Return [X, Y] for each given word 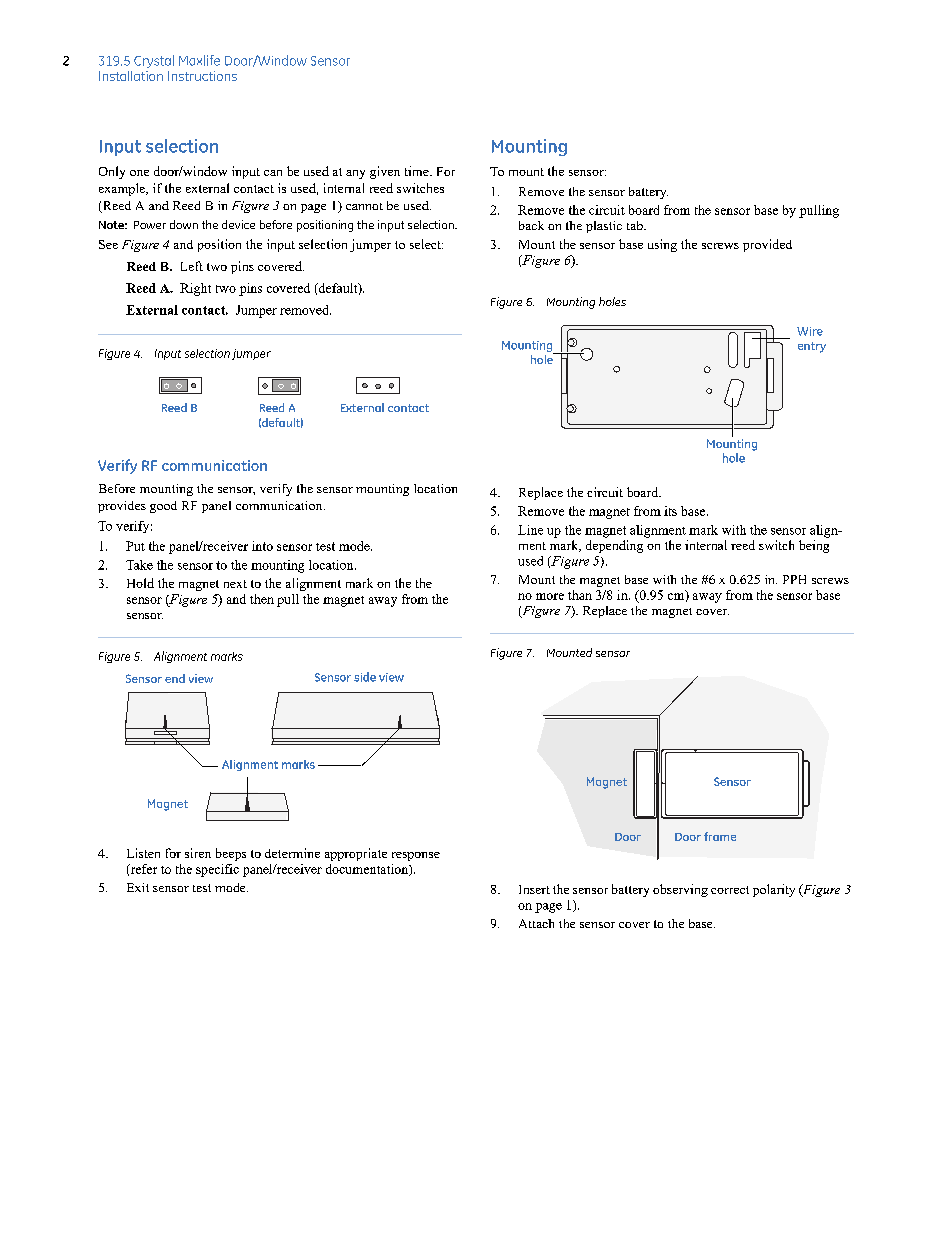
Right [195, 289]
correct [730, 890]
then [262, 599]
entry [812, 347]
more [550, 596]
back [531, 225]
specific [217, 870]
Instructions [202, 76]
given [385, 172]
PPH [794, 579]
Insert [534, 889]
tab [636, 225]
